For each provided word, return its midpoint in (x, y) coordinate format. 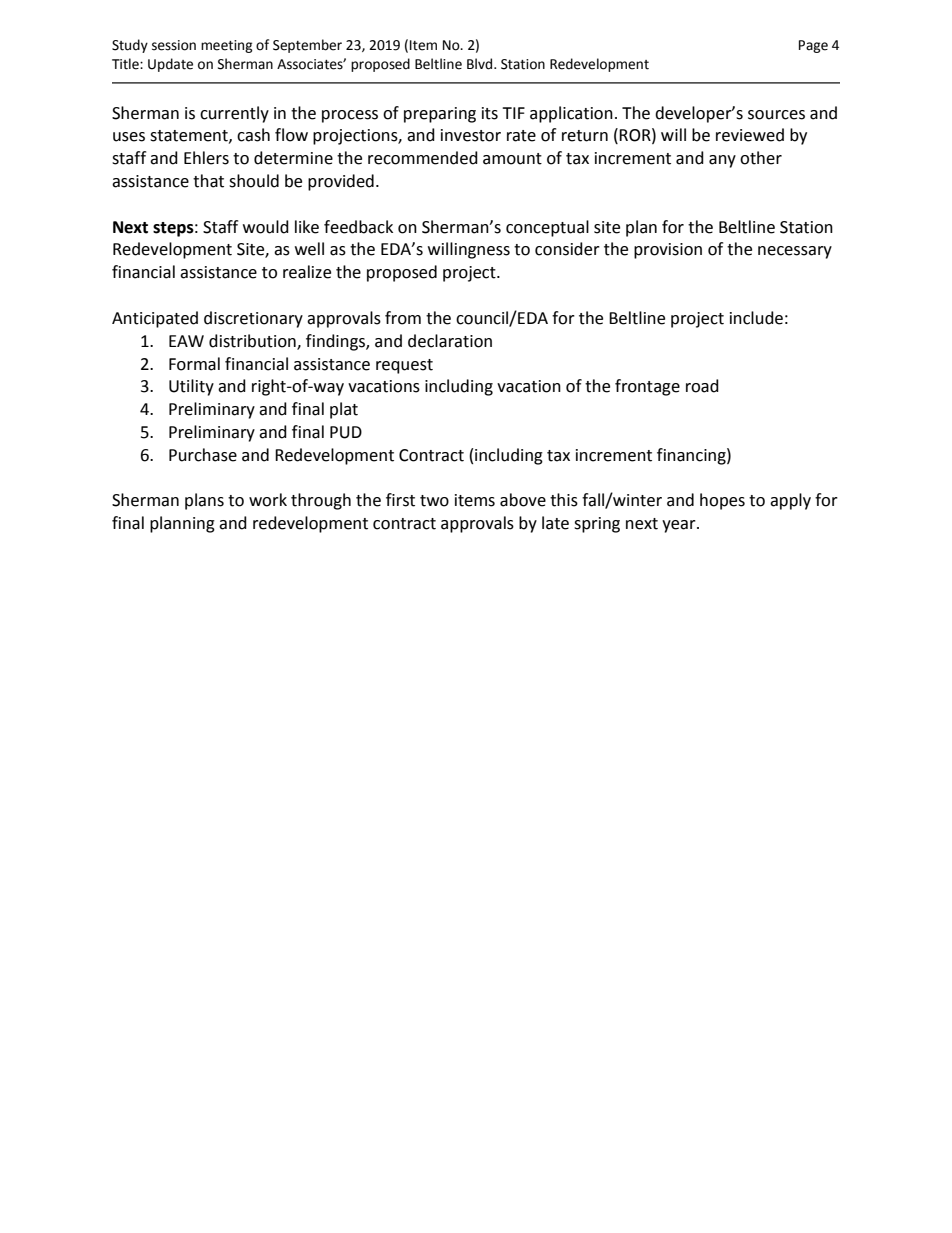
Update (170, 65)
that (208, 181)
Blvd (481, 64)
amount (512, 159)
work (268, 500)
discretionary (253, 319)
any (722, 161)
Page (813, 46)
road (702, 386)
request (404, 366)
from (403, 318)
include (756, 318)
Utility (191, 387)
